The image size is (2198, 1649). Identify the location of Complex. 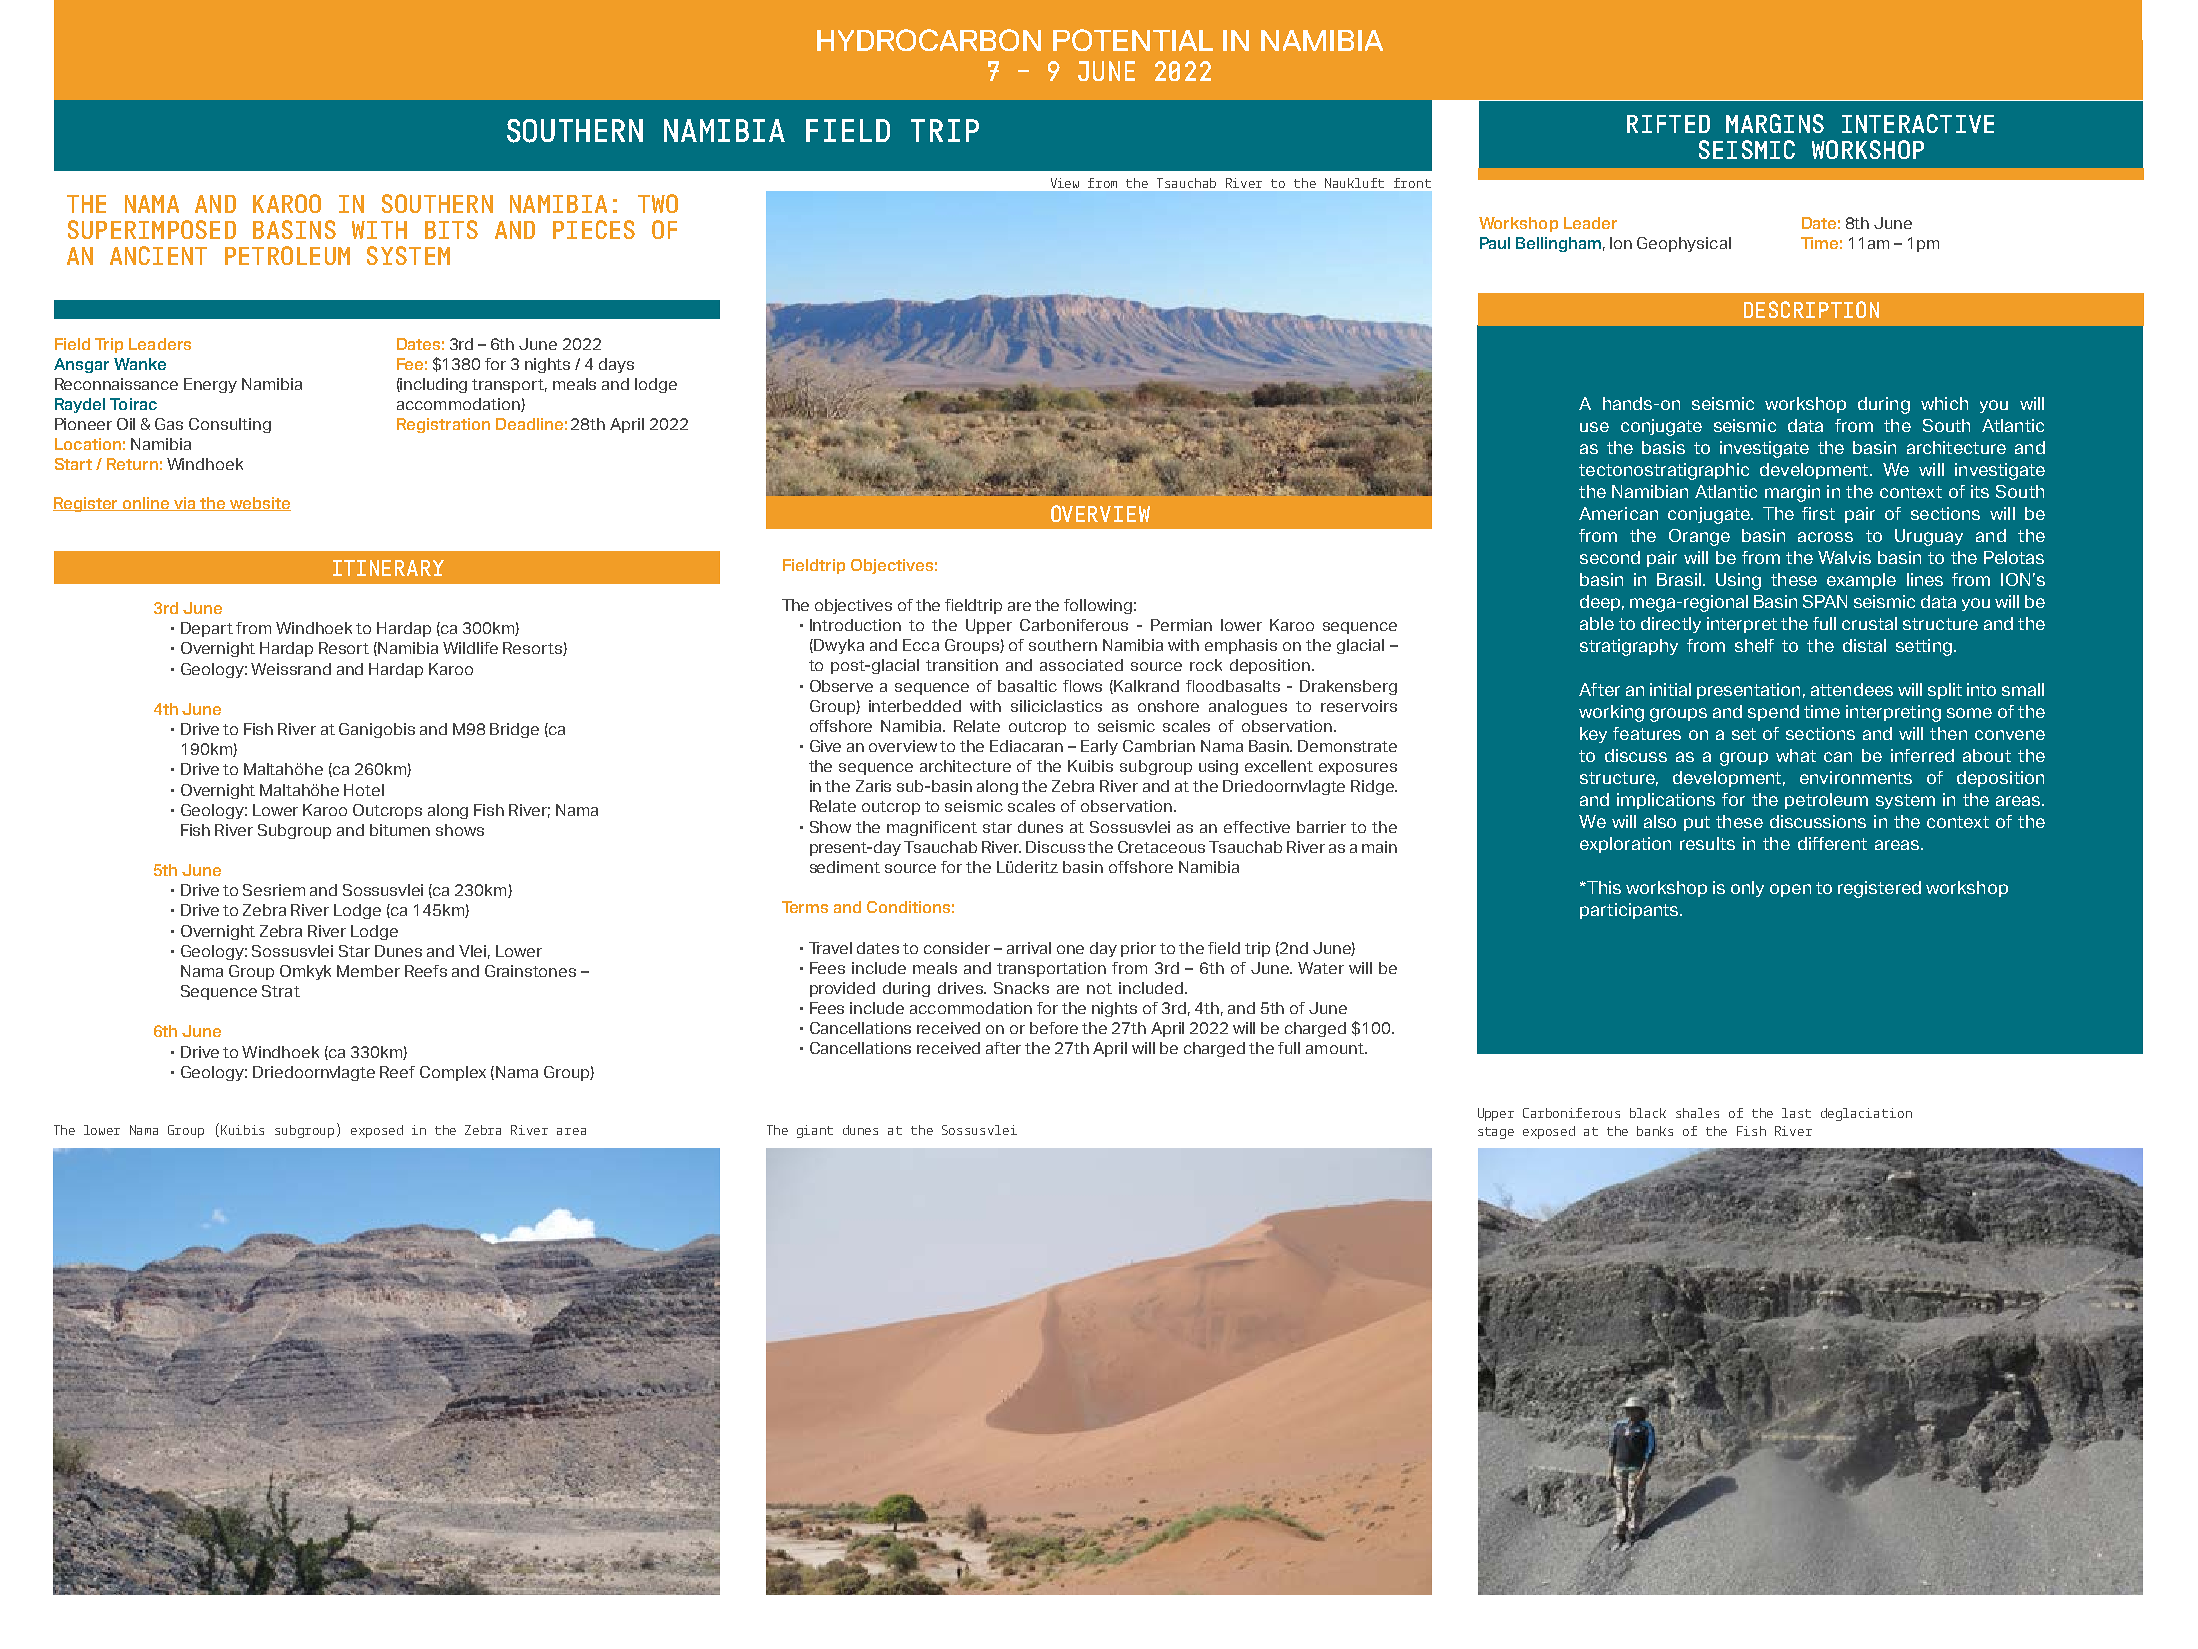
(453, 1073).
